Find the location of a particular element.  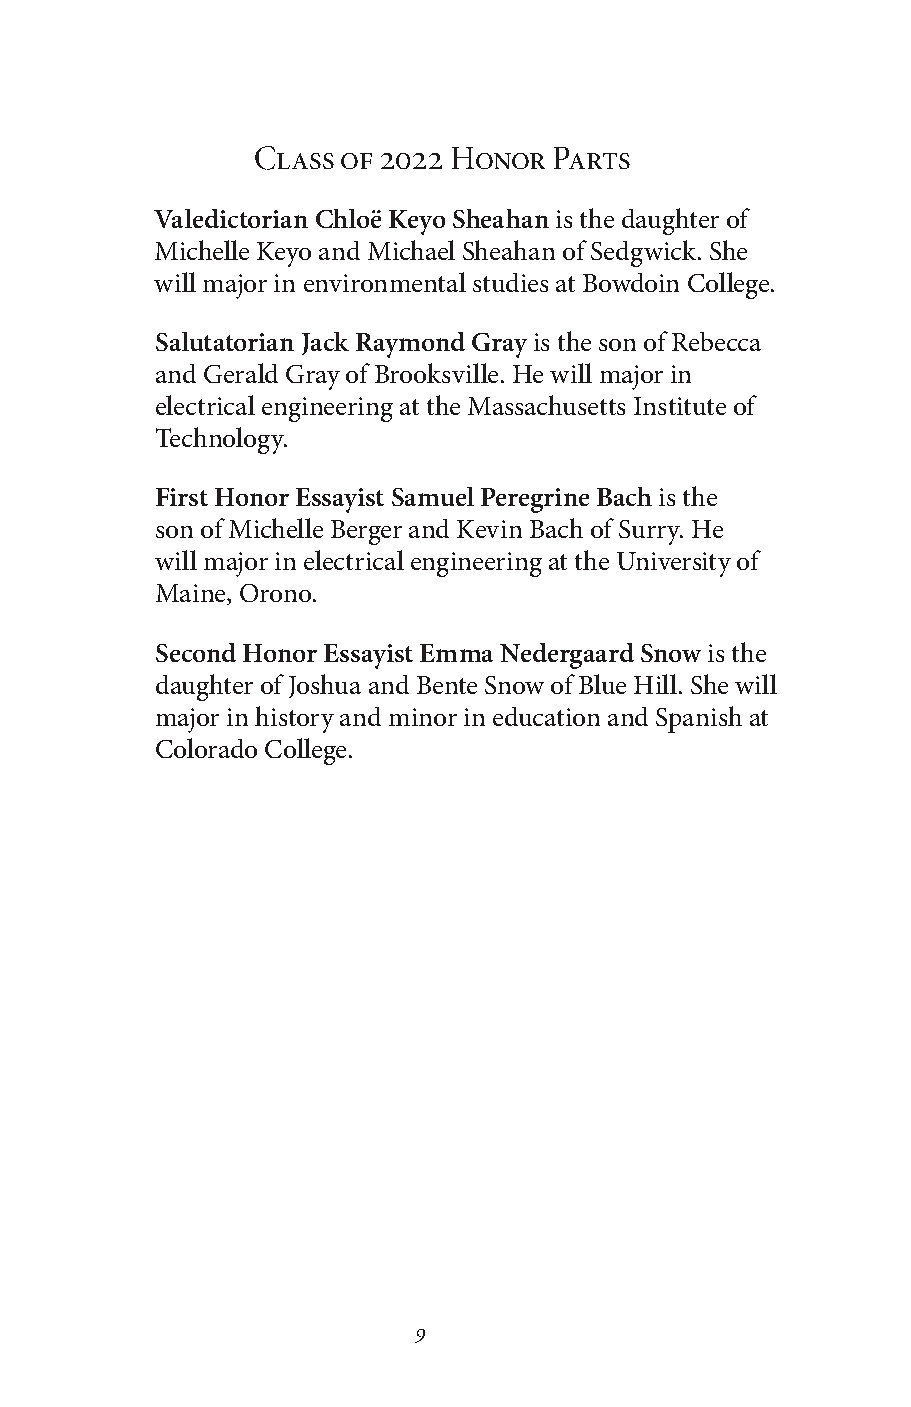

Maine is located at coordinates (192, 594).
